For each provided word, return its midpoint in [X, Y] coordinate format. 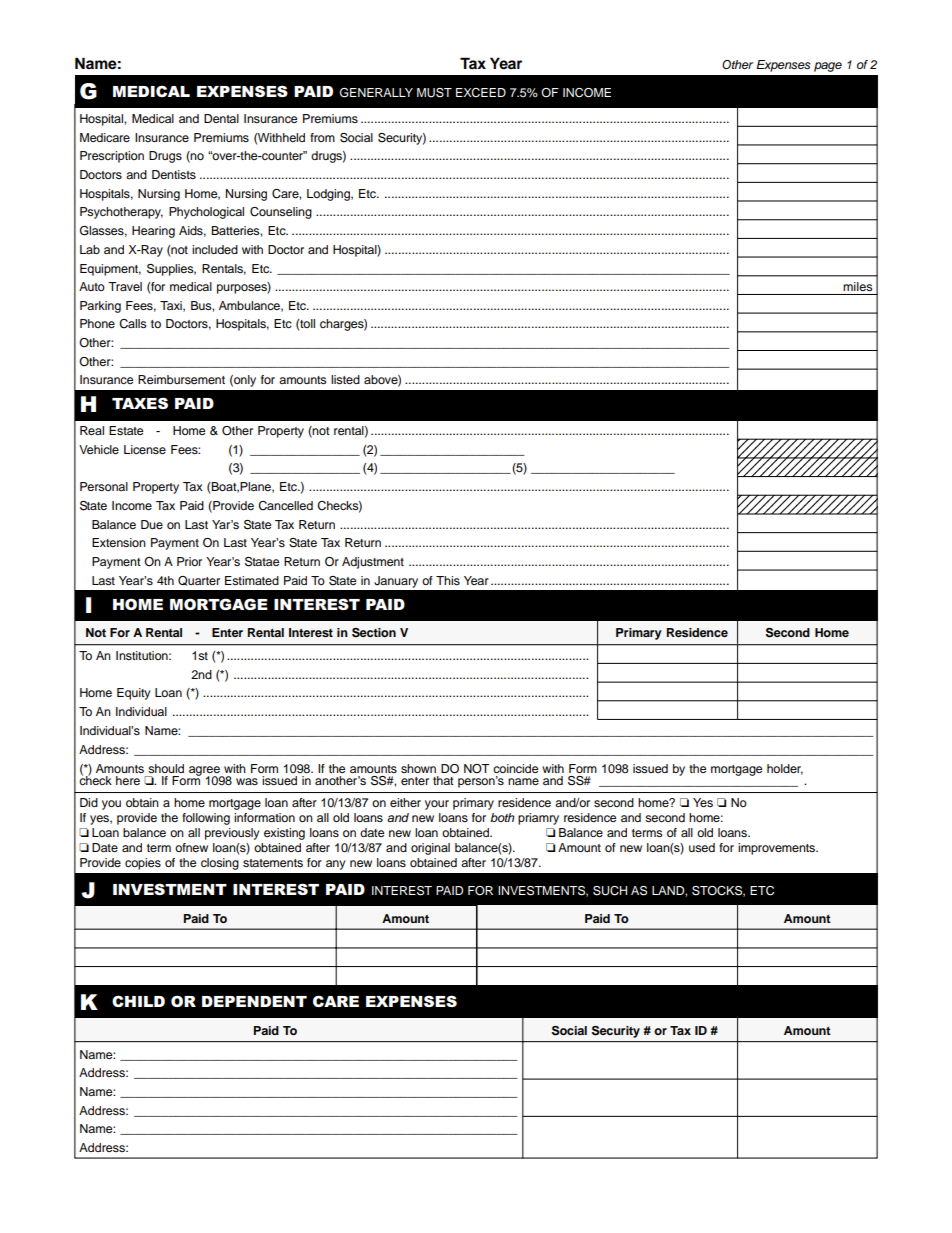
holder [785, 769]
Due [152, 524]
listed [345, 379]
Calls [132, 324]
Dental [221, 118]
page [828, 67]
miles [857, 286]
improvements [777, 849]
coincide [515, 768]
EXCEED [481, 93]
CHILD [138, 1001]
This [448, 580]
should [166, 768]
